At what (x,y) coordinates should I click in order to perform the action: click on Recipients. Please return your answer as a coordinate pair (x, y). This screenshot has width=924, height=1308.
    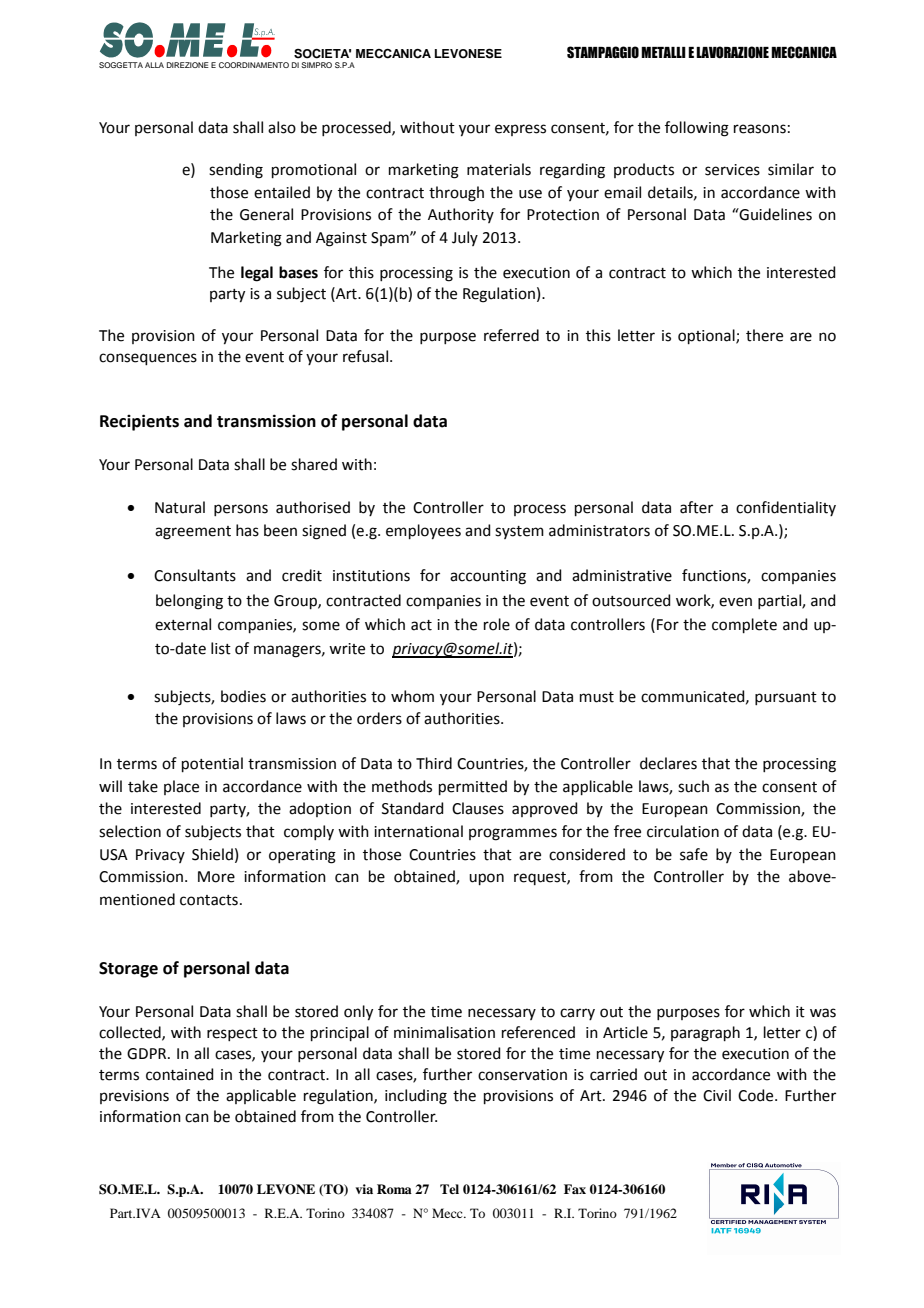
    Looking at the image, I should click on (139, 422).
